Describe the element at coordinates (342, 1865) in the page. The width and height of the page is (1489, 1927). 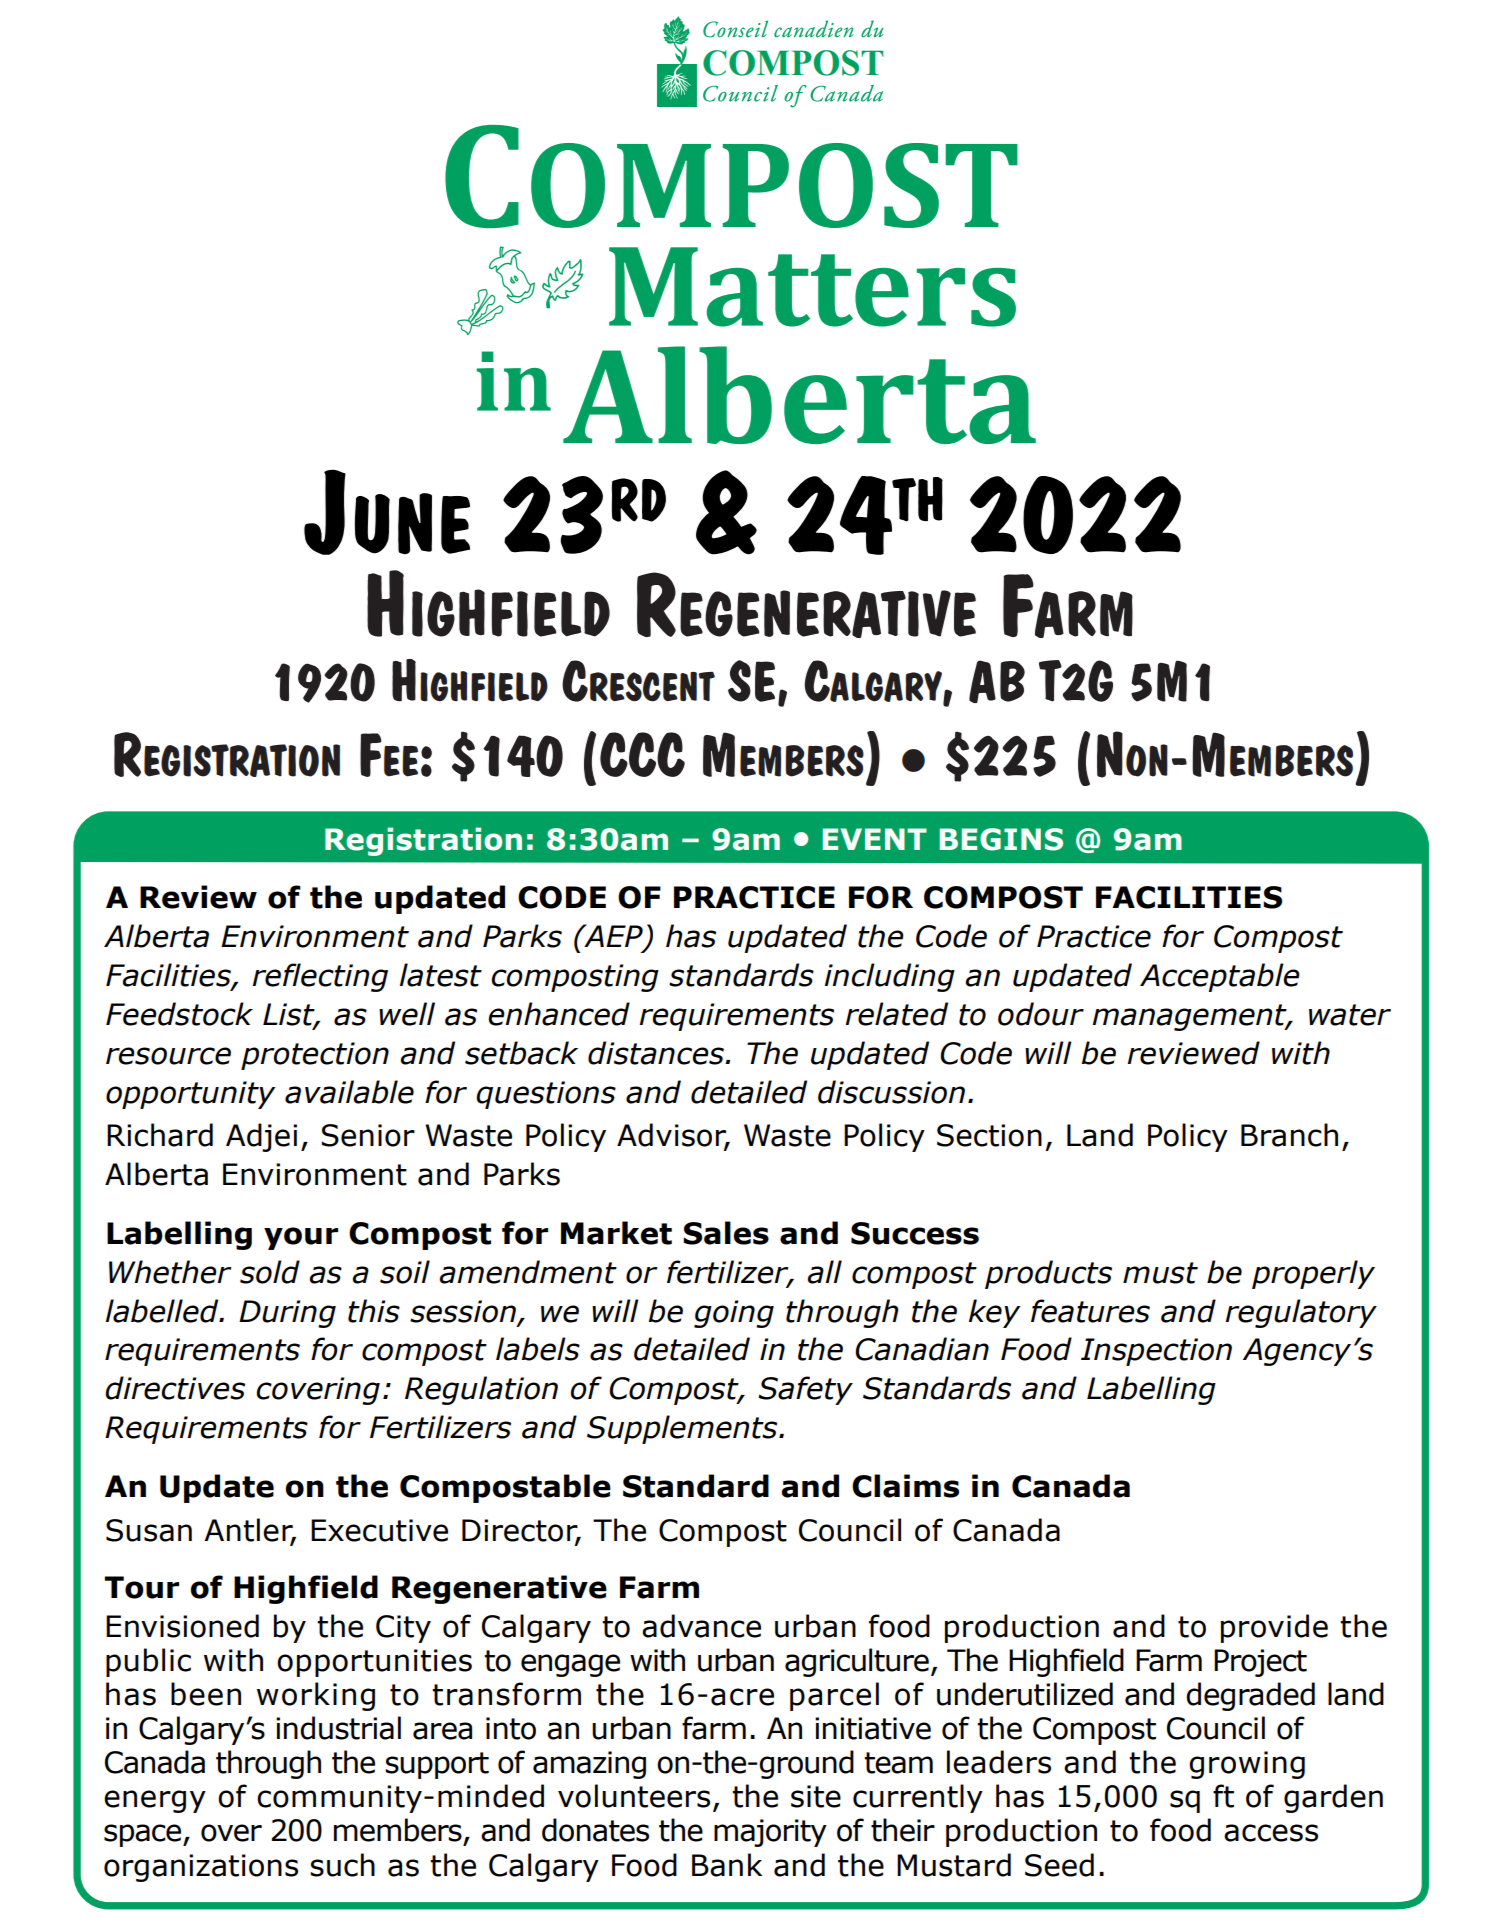
I see `such` at that location.
